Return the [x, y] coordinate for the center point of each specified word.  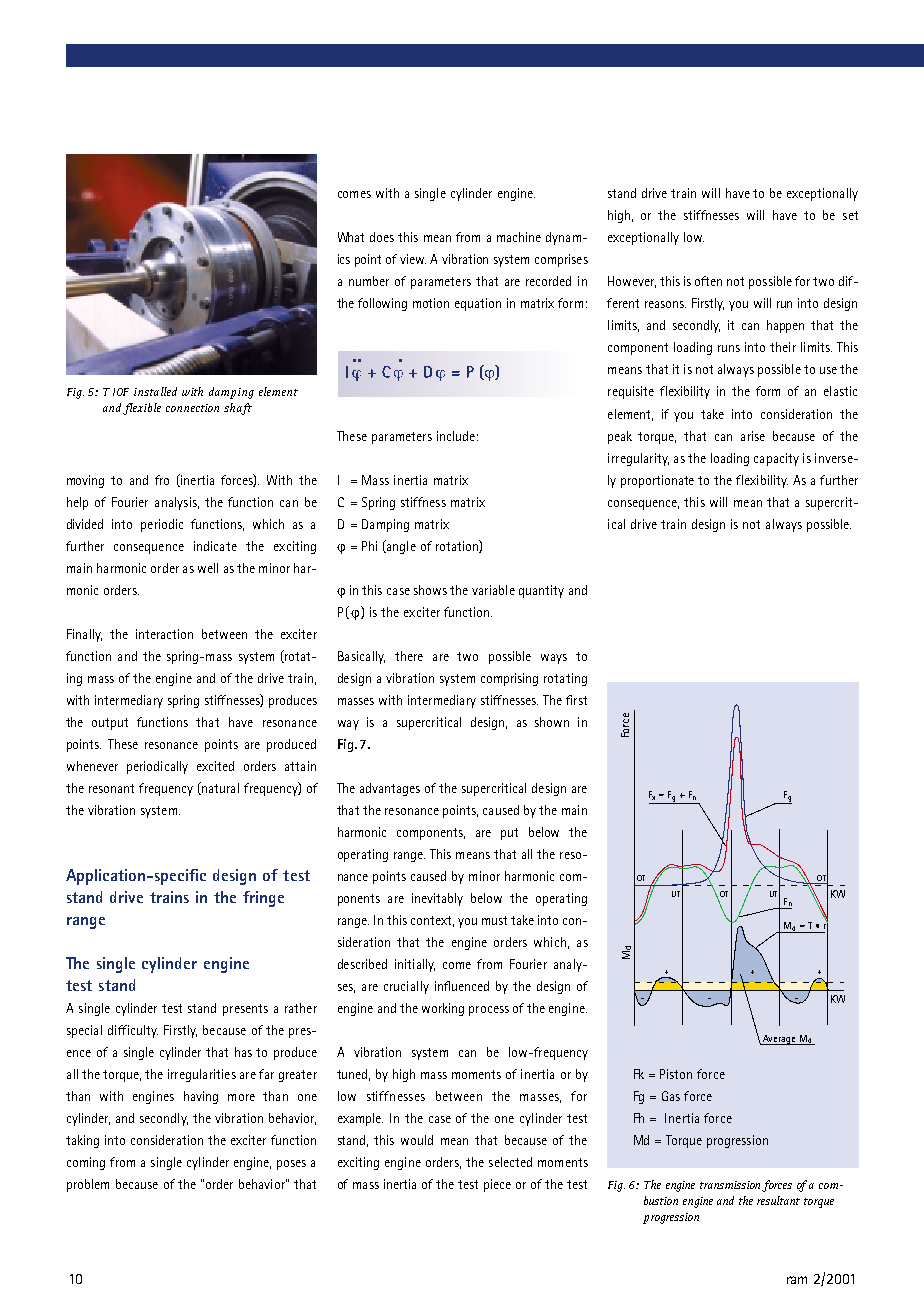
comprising [509, 679]
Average [779, 1040]
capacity [776, 459]
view [413, 259]
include [456, 436]
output [110, 724]
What [351, 237]
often [708, 281]
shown [552, 722]
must [494, 920]
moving [85, 481]
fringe [263, 899]
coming [86, 1163]
